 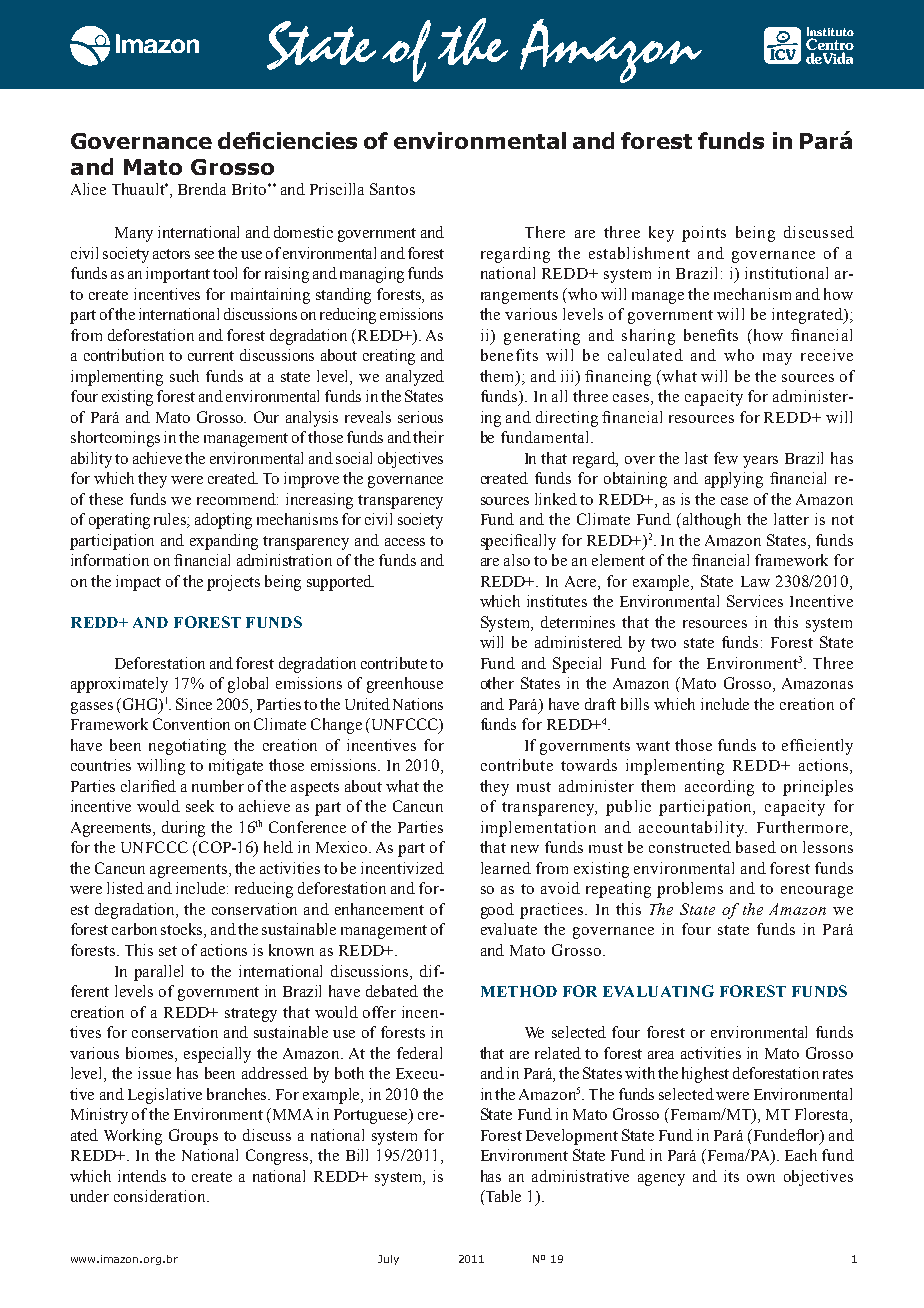 I want to click on points, so click(x=704, y=234).
